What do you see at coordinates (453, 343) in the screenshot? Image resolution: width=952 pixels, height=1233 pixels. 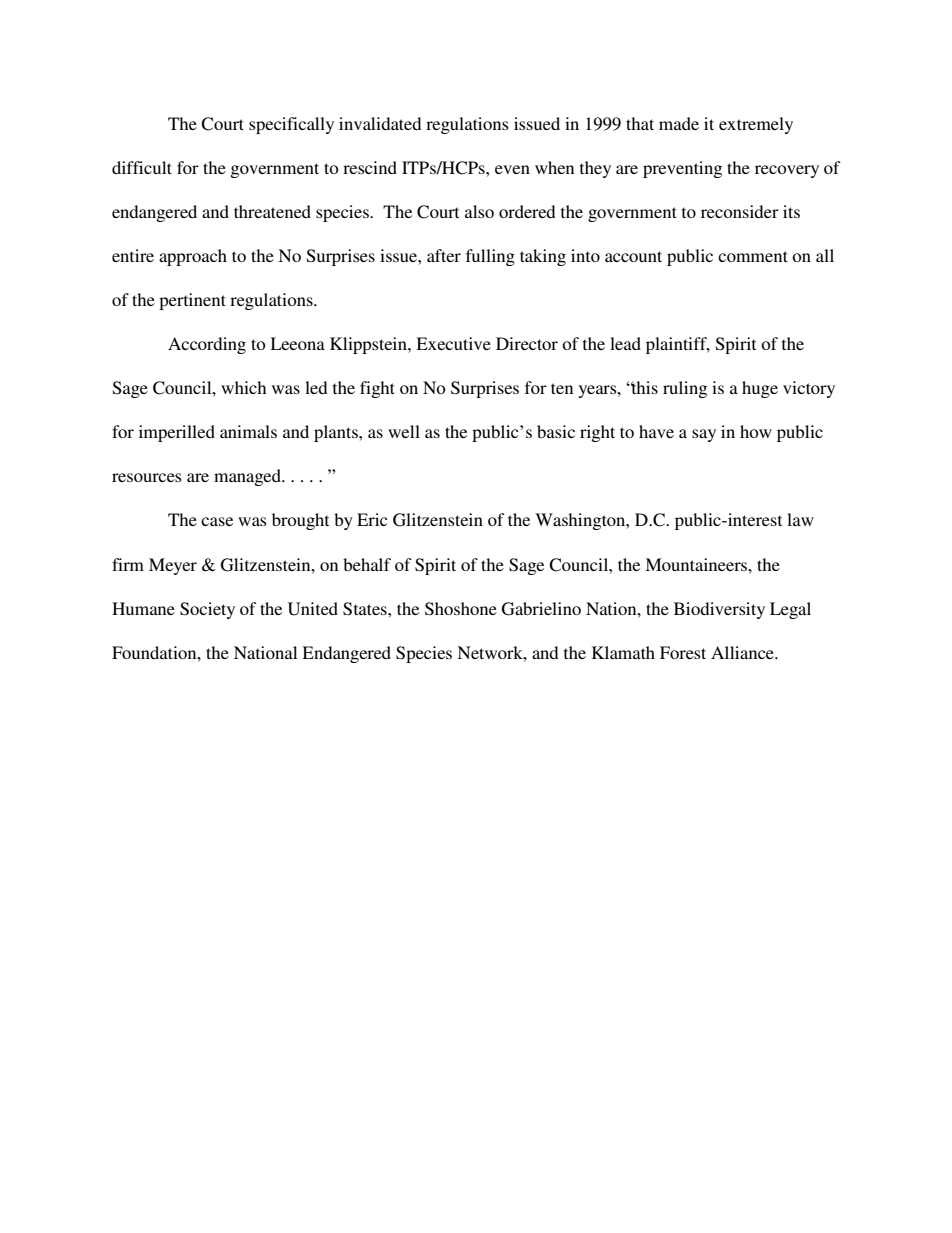 I see `Executive` at bounding box center [453, 343].
